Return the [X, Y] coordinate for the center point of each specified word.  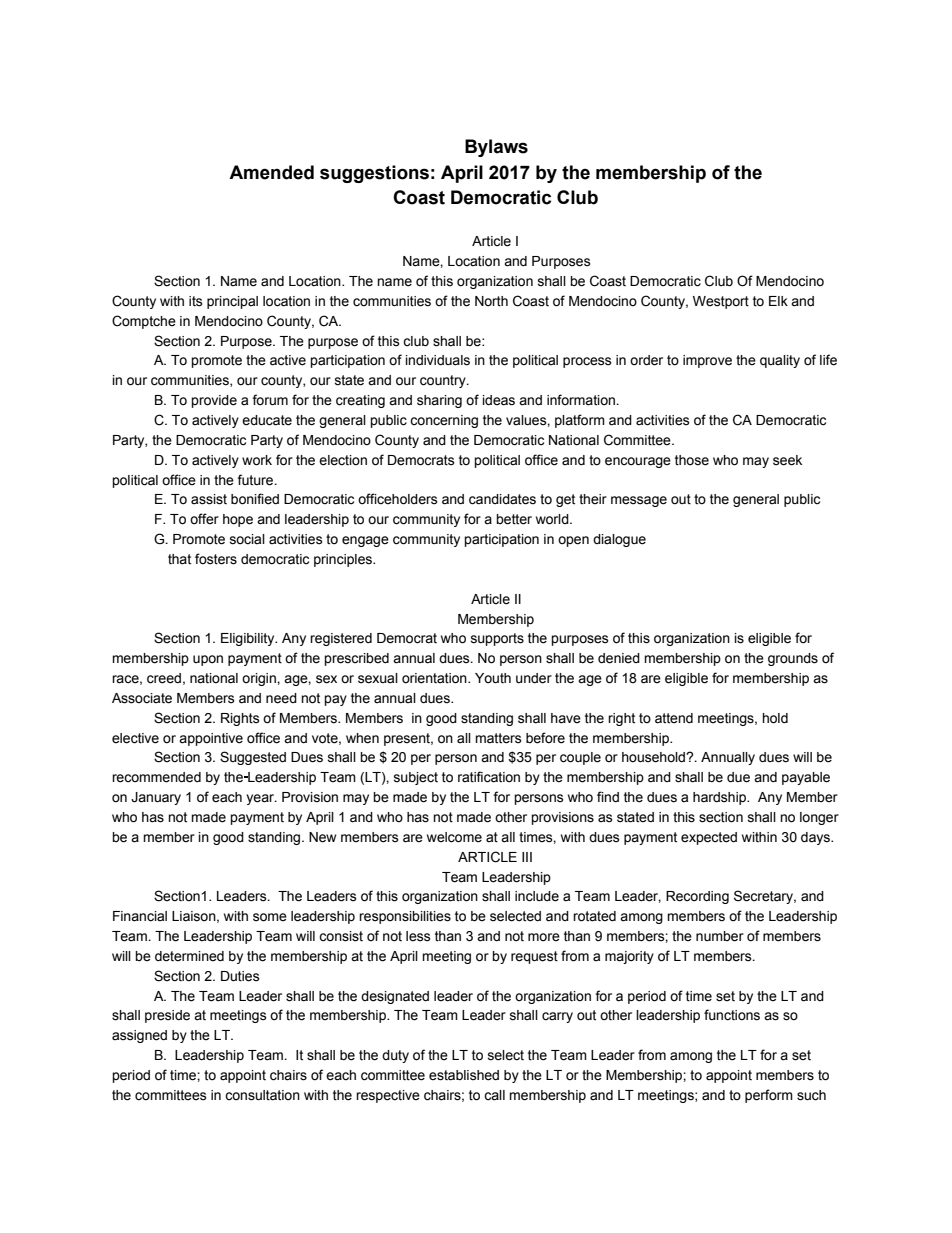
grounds [793, 659]
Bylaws [496, 148]
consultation [262, 1095]
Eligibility [249, 639]
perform [769, 1096]
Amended [271, 172]
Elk [778, 301]
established [464, 1075]
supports [497, 639]
